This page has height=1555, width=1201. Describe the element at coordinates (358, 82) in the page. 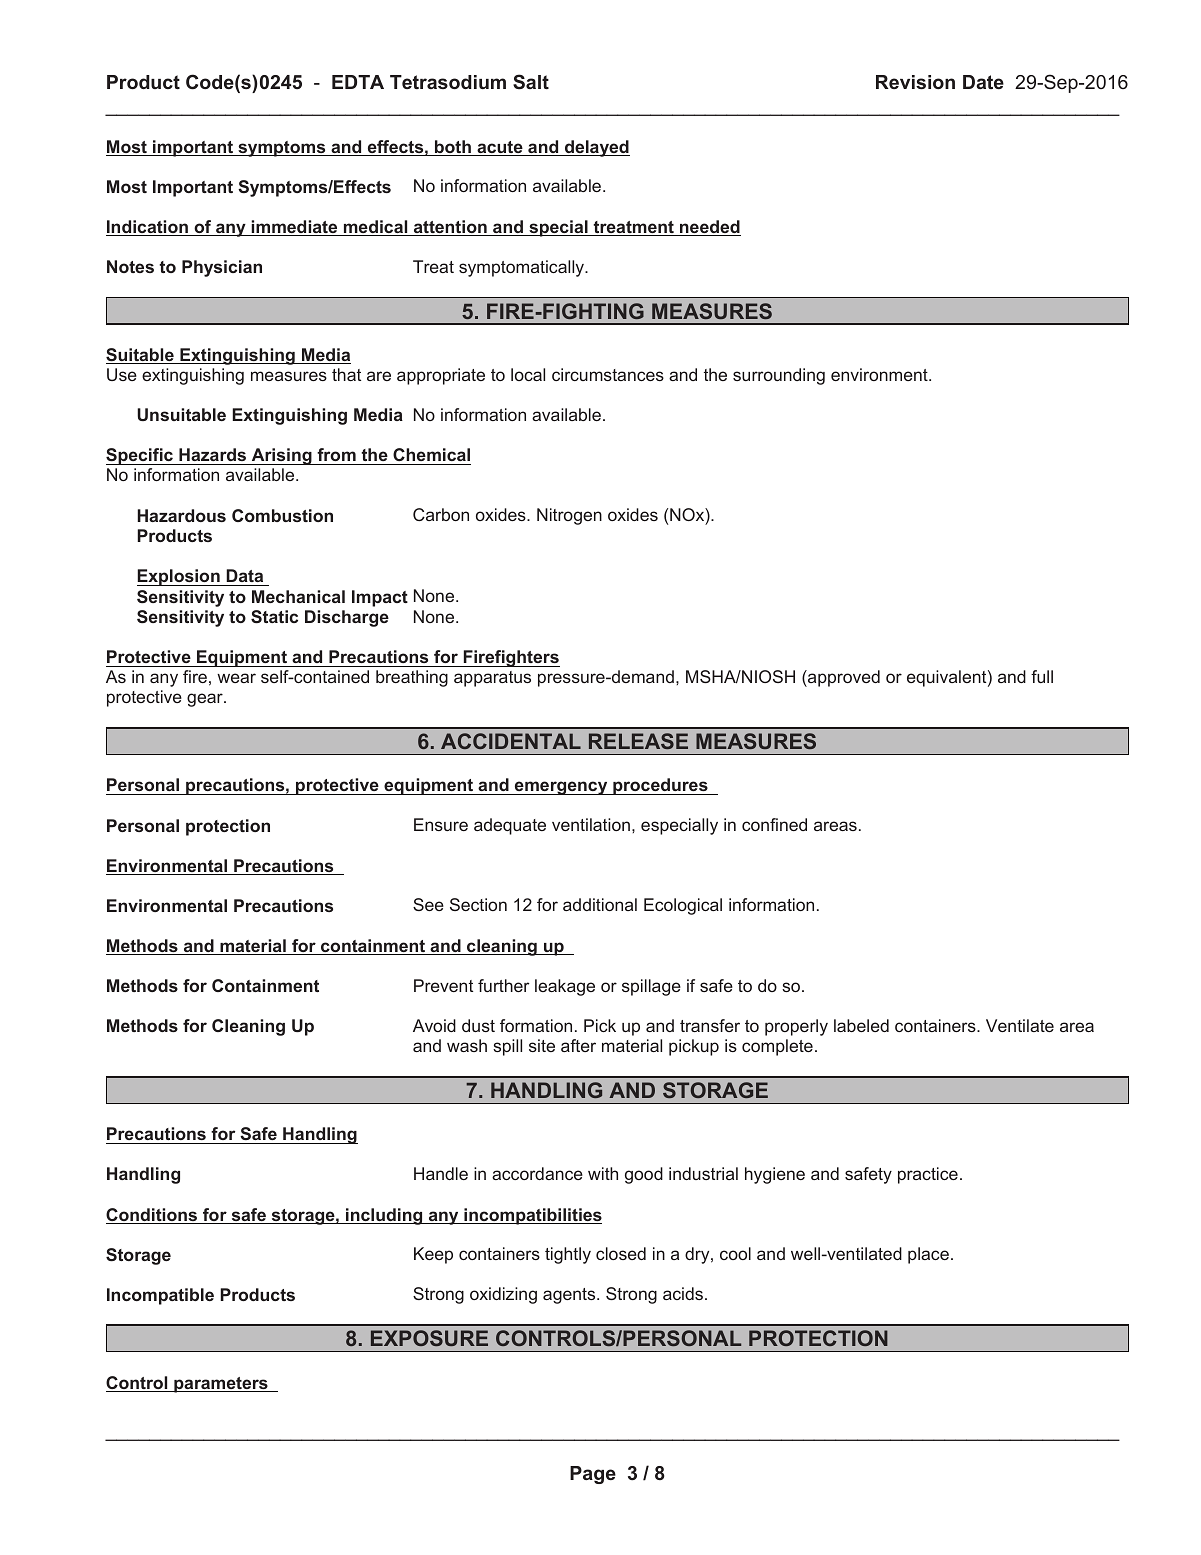

I see `EDTA` at that location.
